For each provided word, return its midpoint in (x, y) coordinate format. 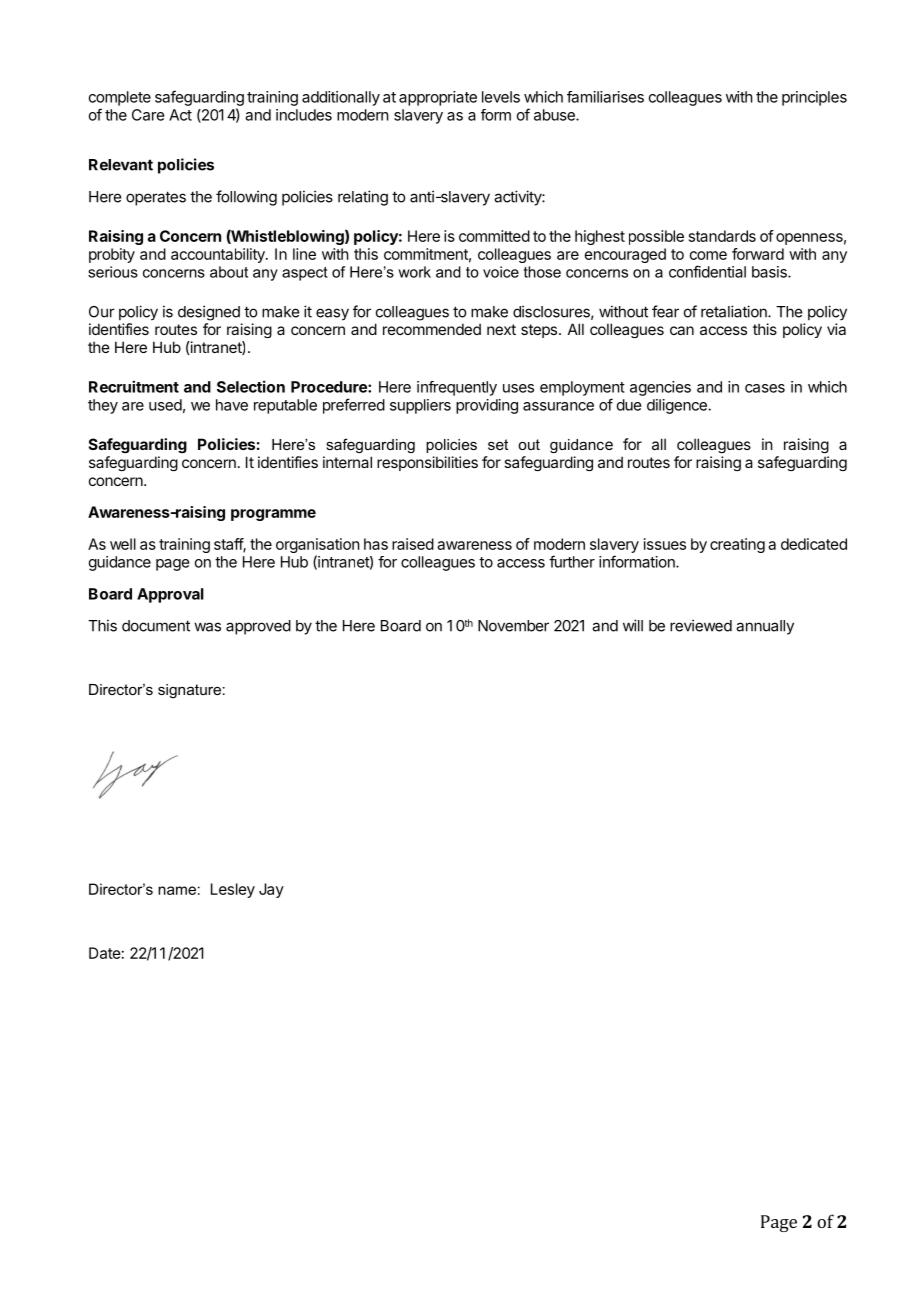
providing (487, 406)
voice (501, 272)
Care (148, 115)
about (229, 272)
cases (765, 388)
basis (770, 272)
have (232, 405)
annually (765, 627)
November (513, 626)
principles (814, 98)
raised (413, 544)
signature (189, 691)
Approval (170, 595)
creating (737, 545)
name (177, 890)
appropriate (438, 98)
